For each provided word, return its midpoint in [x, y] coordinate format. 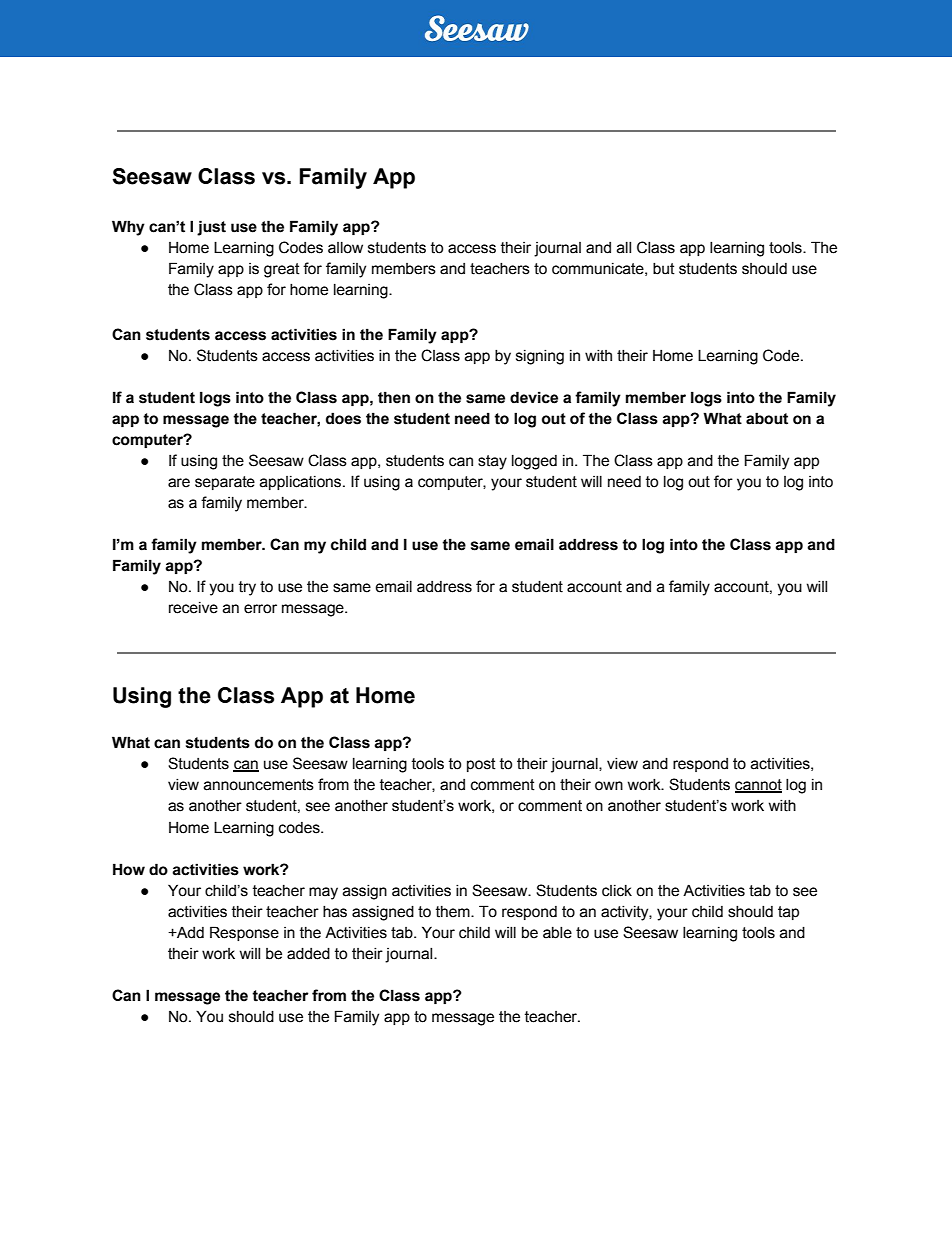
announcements [259, 785]
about [767, 418]
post [481, 765]
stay [492, 462]
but [664, 269]
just [211, 228]
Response [244, 933]
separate [225, 483]
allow [345, 248]
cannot [758, 786]
